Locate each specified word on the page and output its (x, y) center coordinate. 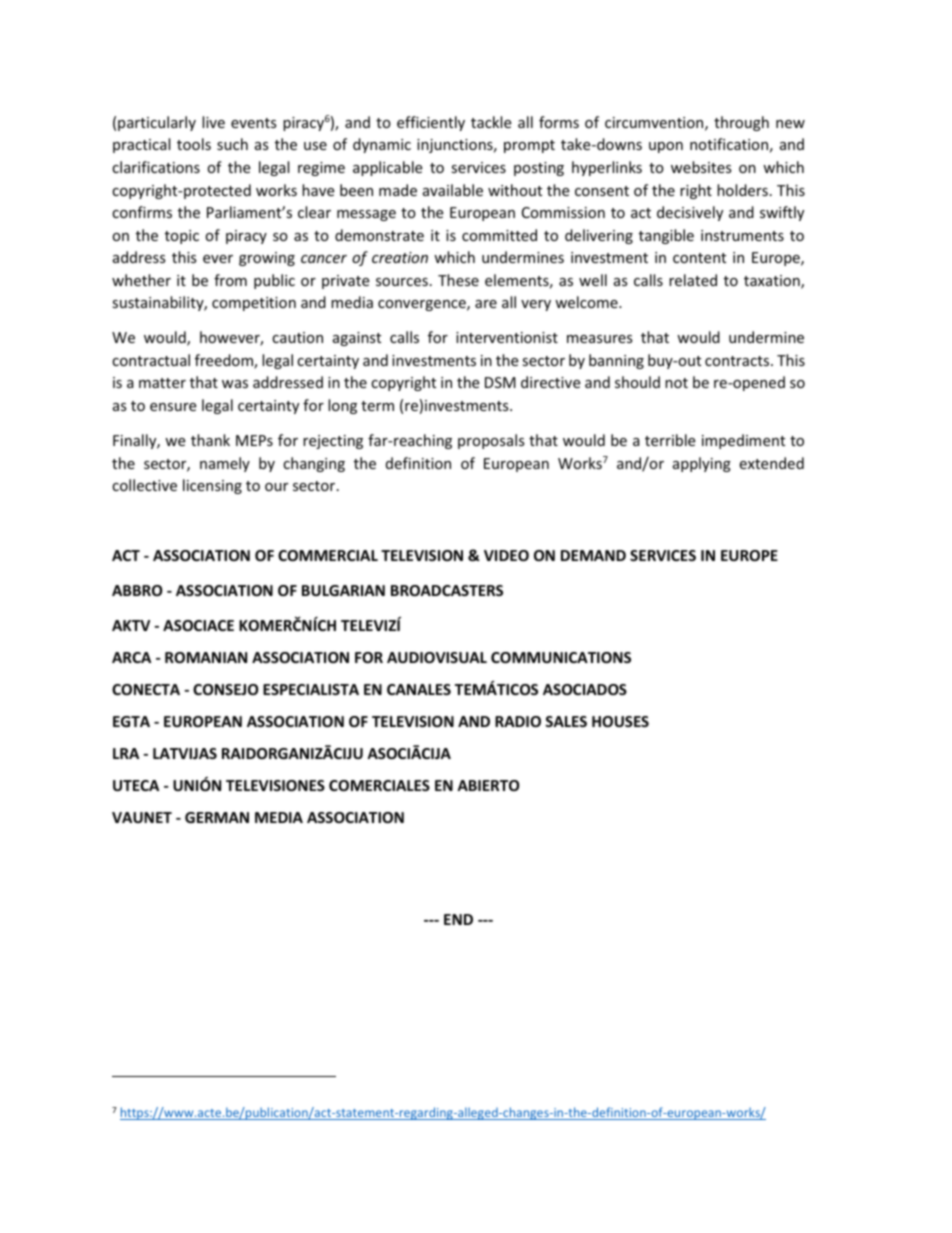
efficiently (431, 123)
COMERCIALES (379, 785)
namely (225, 464)
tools (194, 144)
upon (666, 147)
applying (702, 464)
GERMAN (217, 817)
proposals (491, 441)
